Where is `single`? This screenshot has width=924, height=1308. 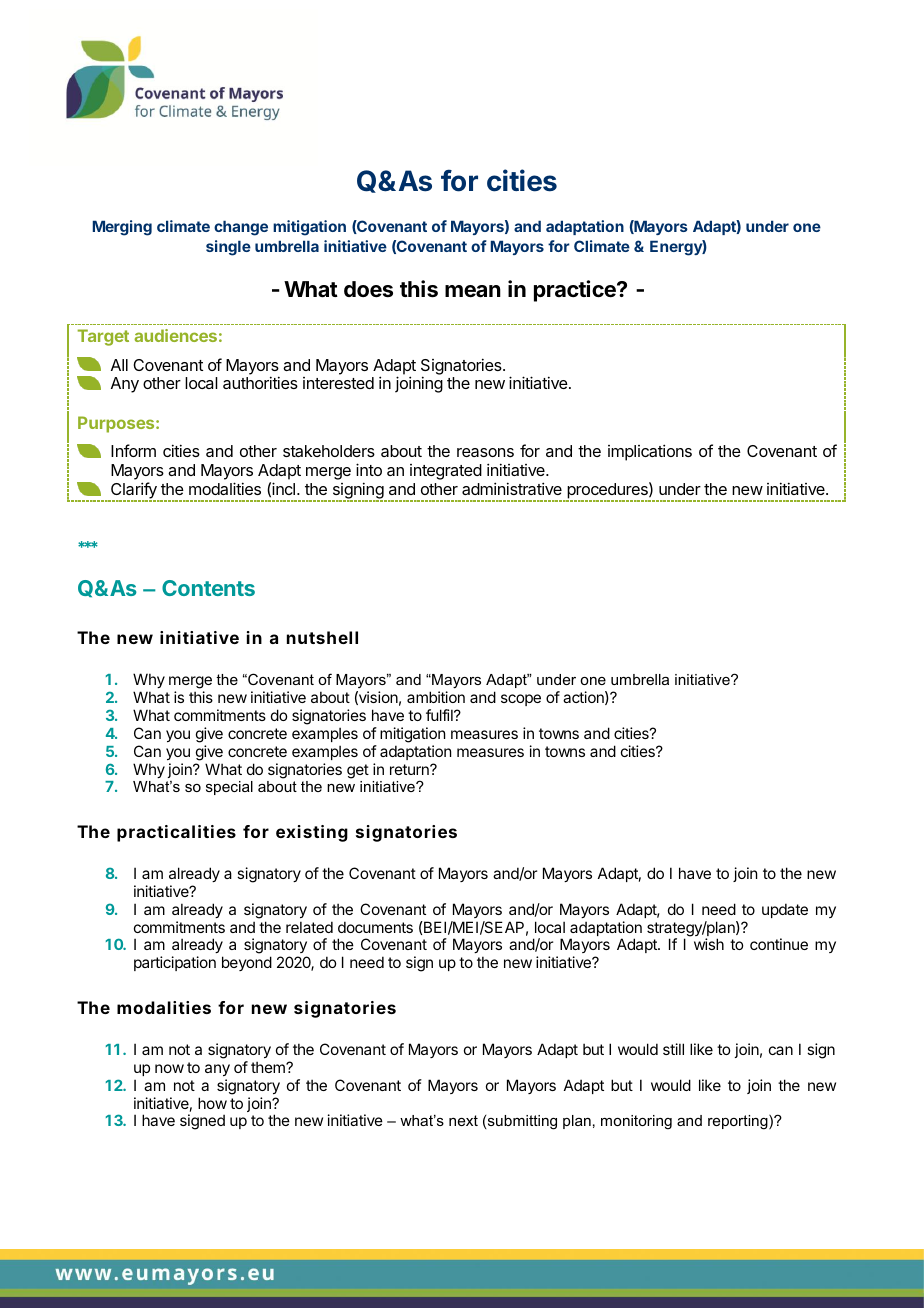 single is located at coordinates (228, 248).
